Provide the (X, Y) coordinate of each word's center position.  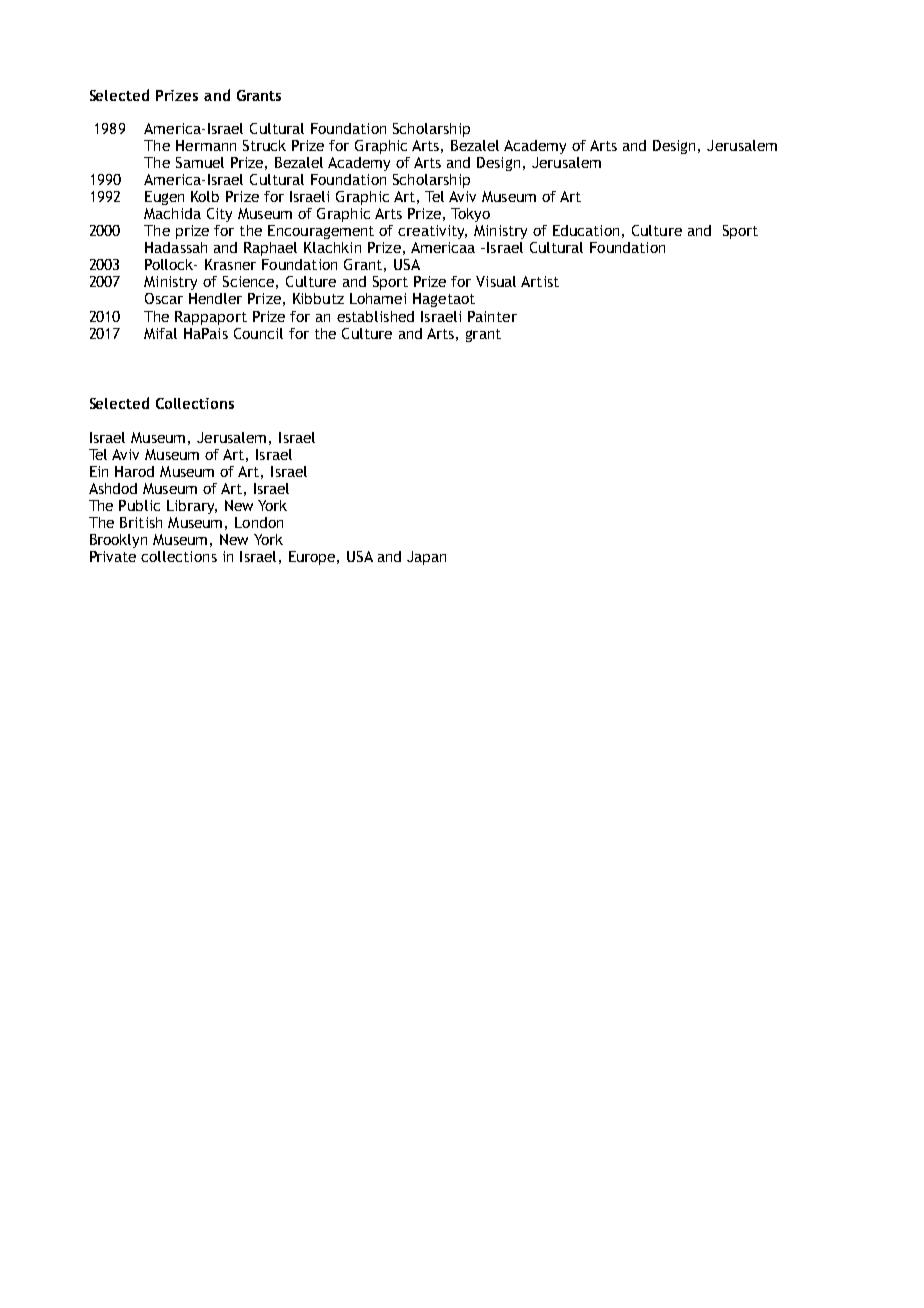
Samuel (200, 162)
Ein (99, 471)
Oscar (164, 298)
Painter (492, 316)
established (375, 316)
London (259, 522)
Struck (264, 145)
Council (258, 333)
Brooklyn (118, 541)
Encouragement (321, 232)
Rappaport (211, 318)
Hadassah (176, 247)
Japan (426, 558)
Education (586, 230)
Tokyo (470, 215)
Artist (540, 281)
